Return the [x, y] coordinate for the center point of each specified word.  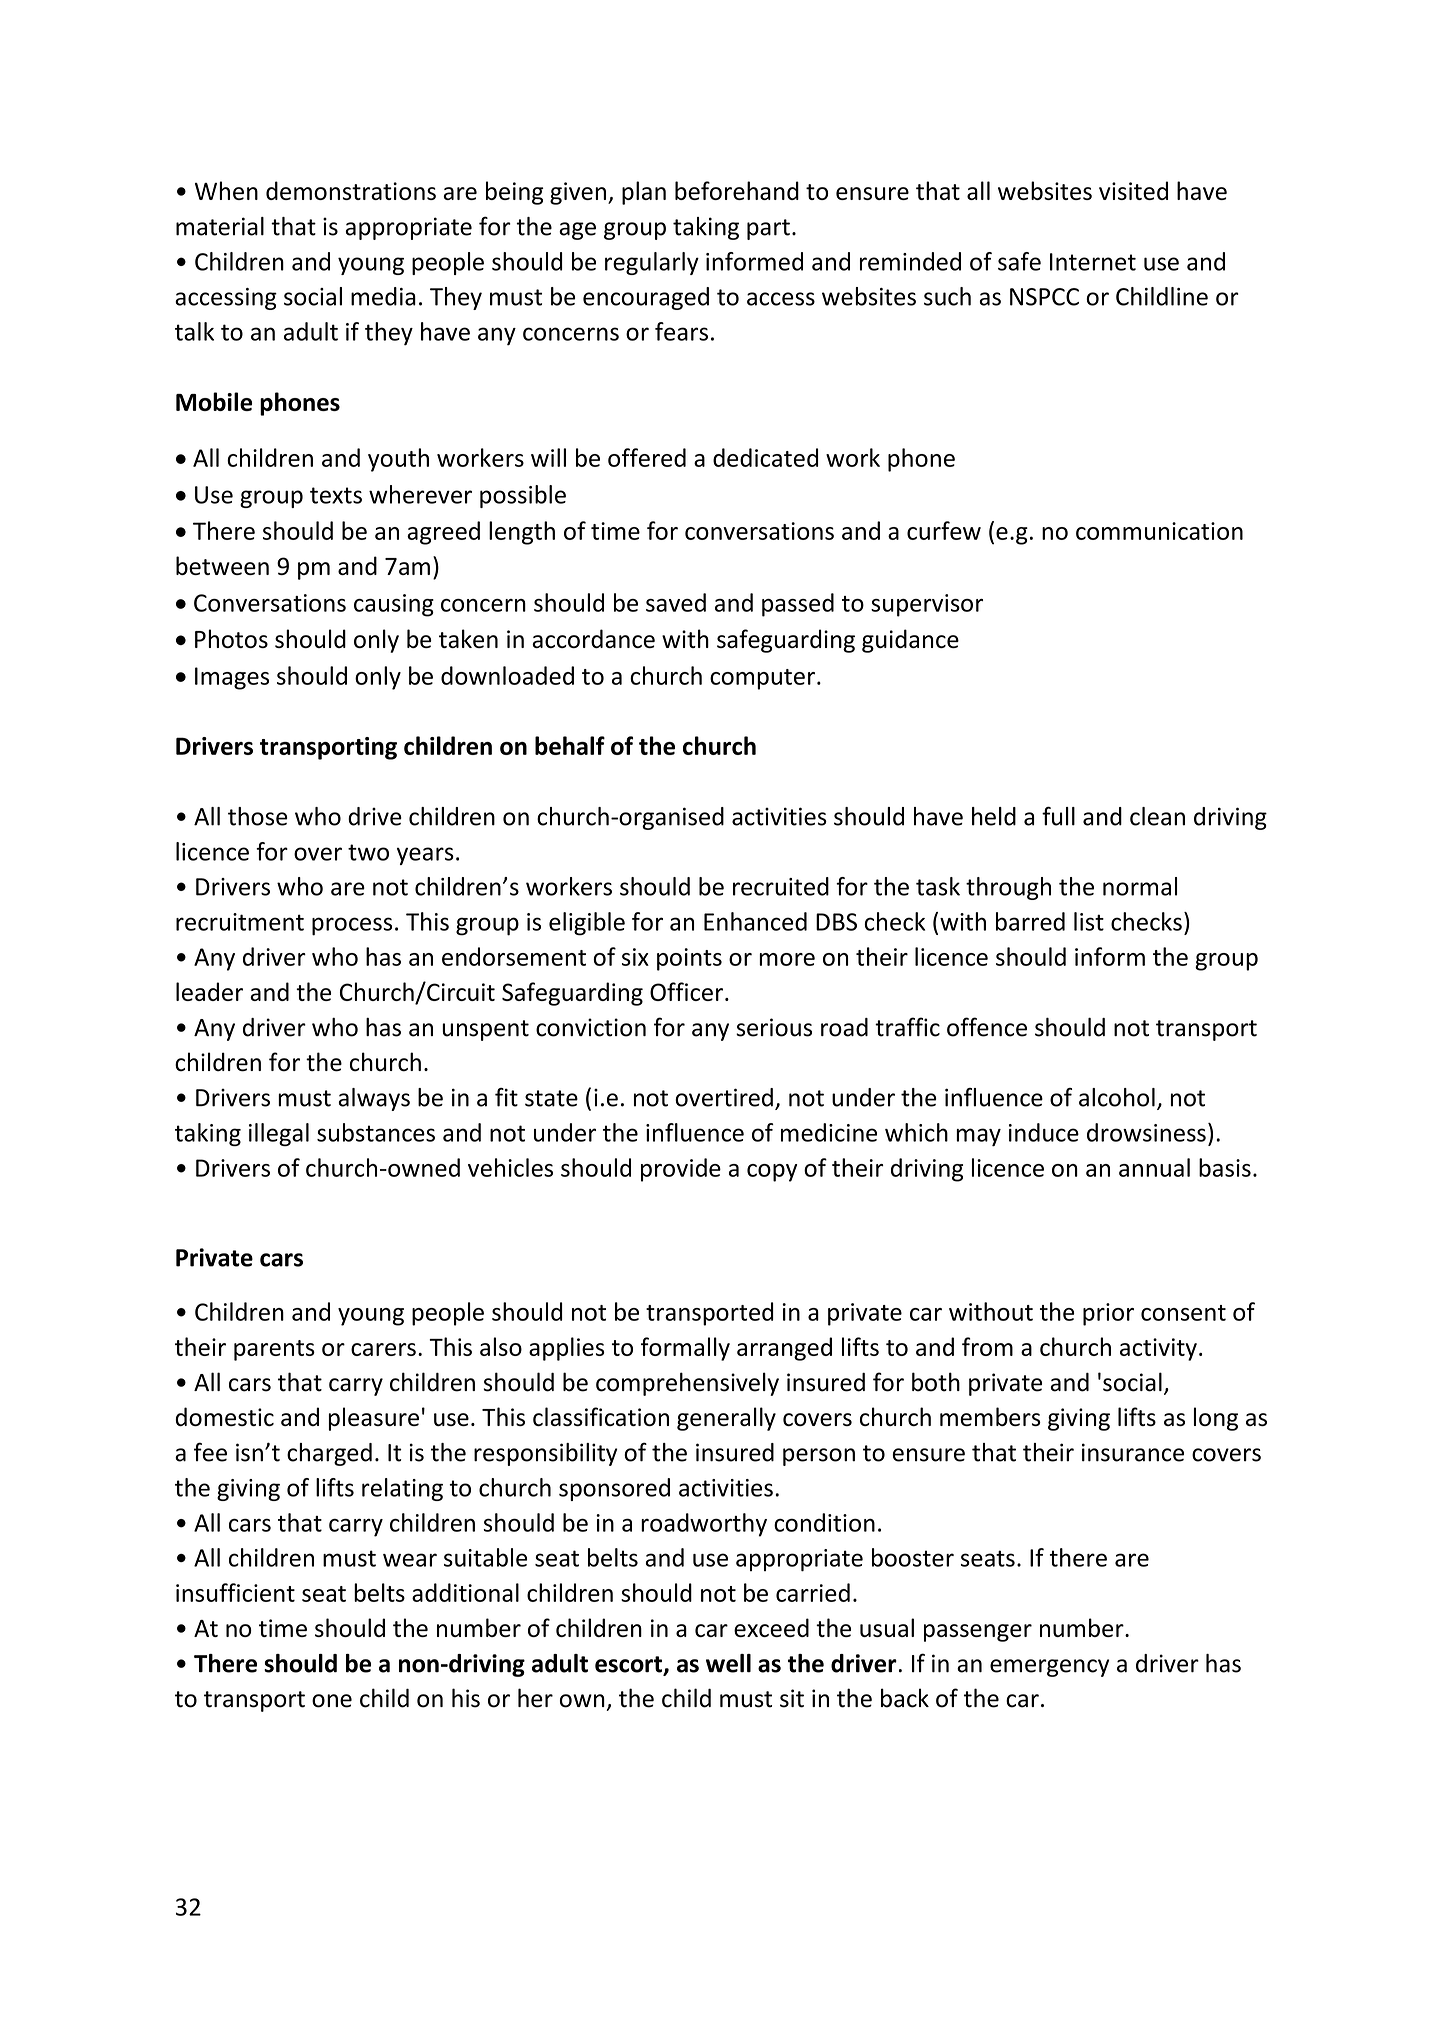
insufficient [235, 1592]
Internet [1093, 262]
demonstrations [351, 190]
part [768, 229]
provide [681, 1170]
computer [762, 679]
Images [232, 678]
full [1058, 816]
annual [1154, 1167]
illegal [279, 1134]
